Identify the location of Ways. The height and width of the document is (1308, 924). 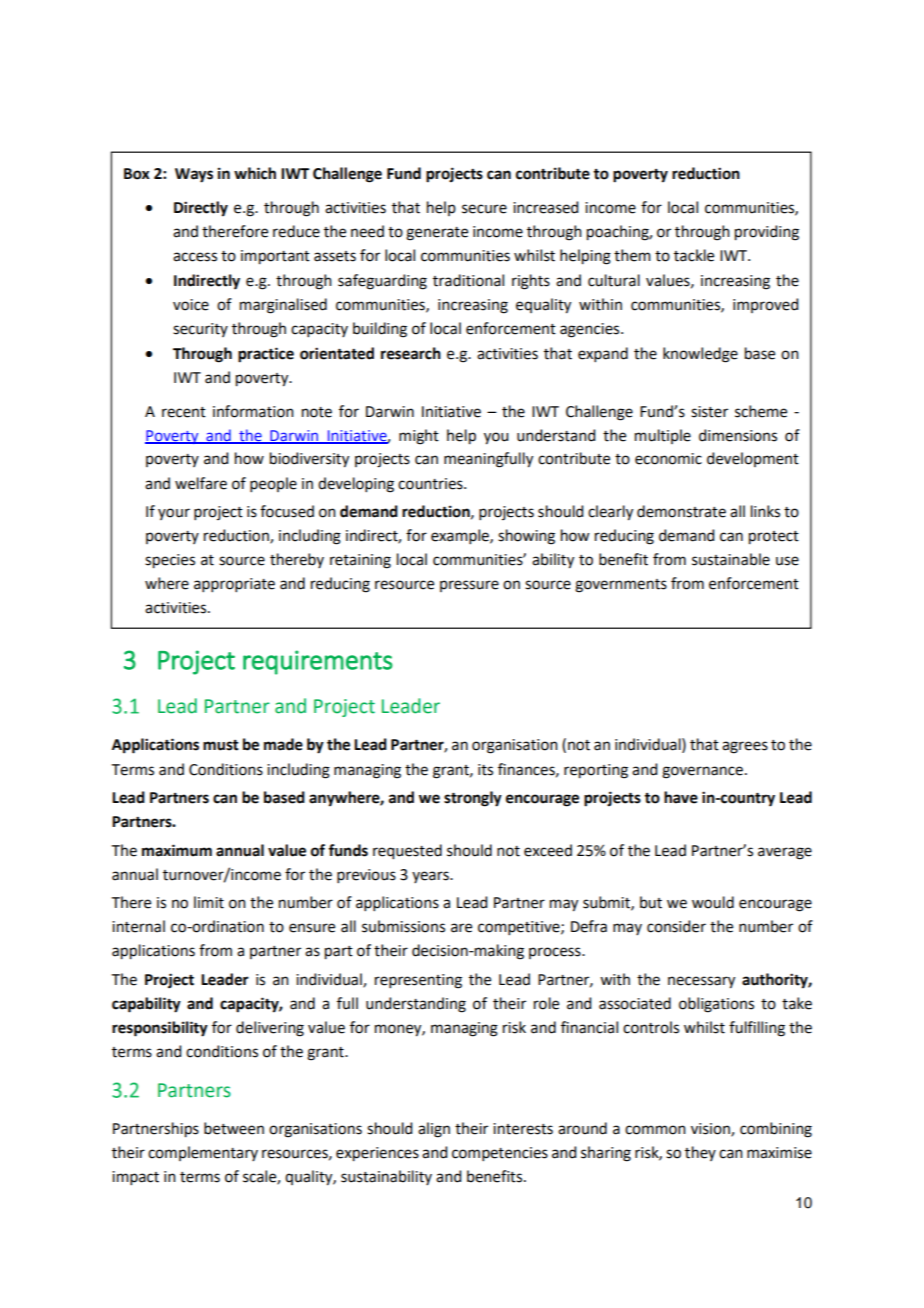
(194, 175).
